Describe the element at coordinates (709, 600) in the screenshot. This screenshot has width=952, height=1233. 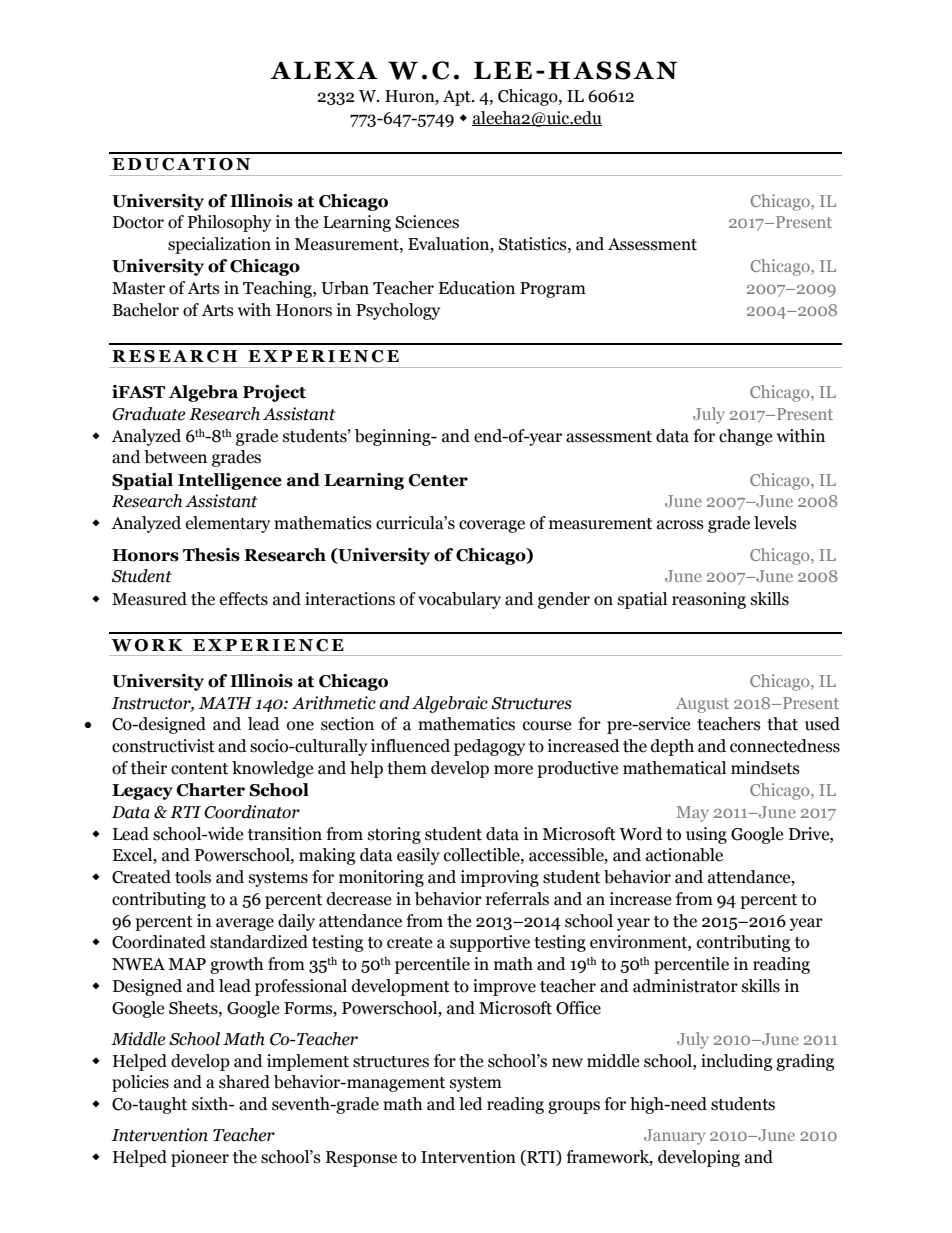
I see `reasoning` at that location.
